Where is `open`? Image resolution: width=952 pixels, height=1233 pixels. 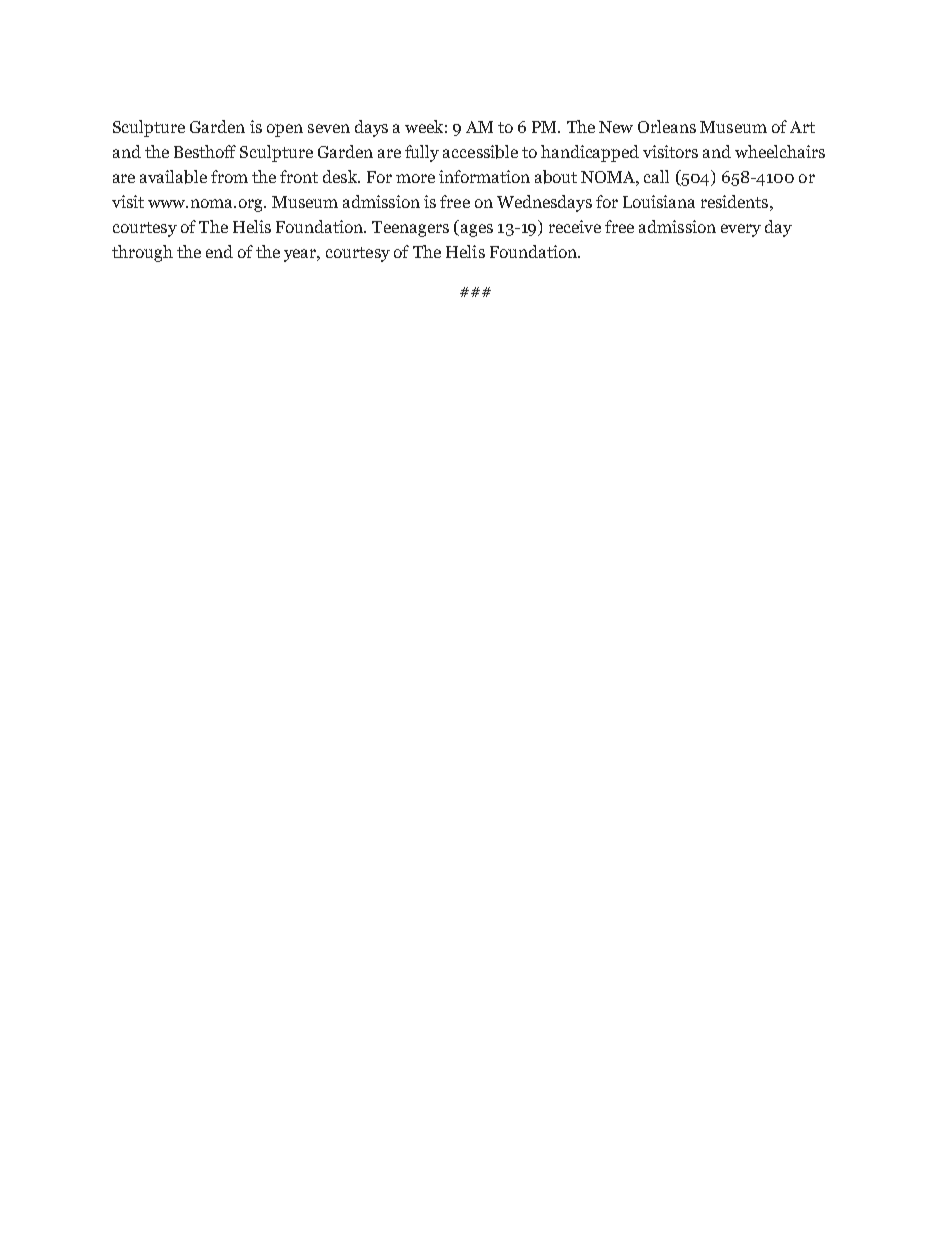
open is located at coordinates (285, 130).
